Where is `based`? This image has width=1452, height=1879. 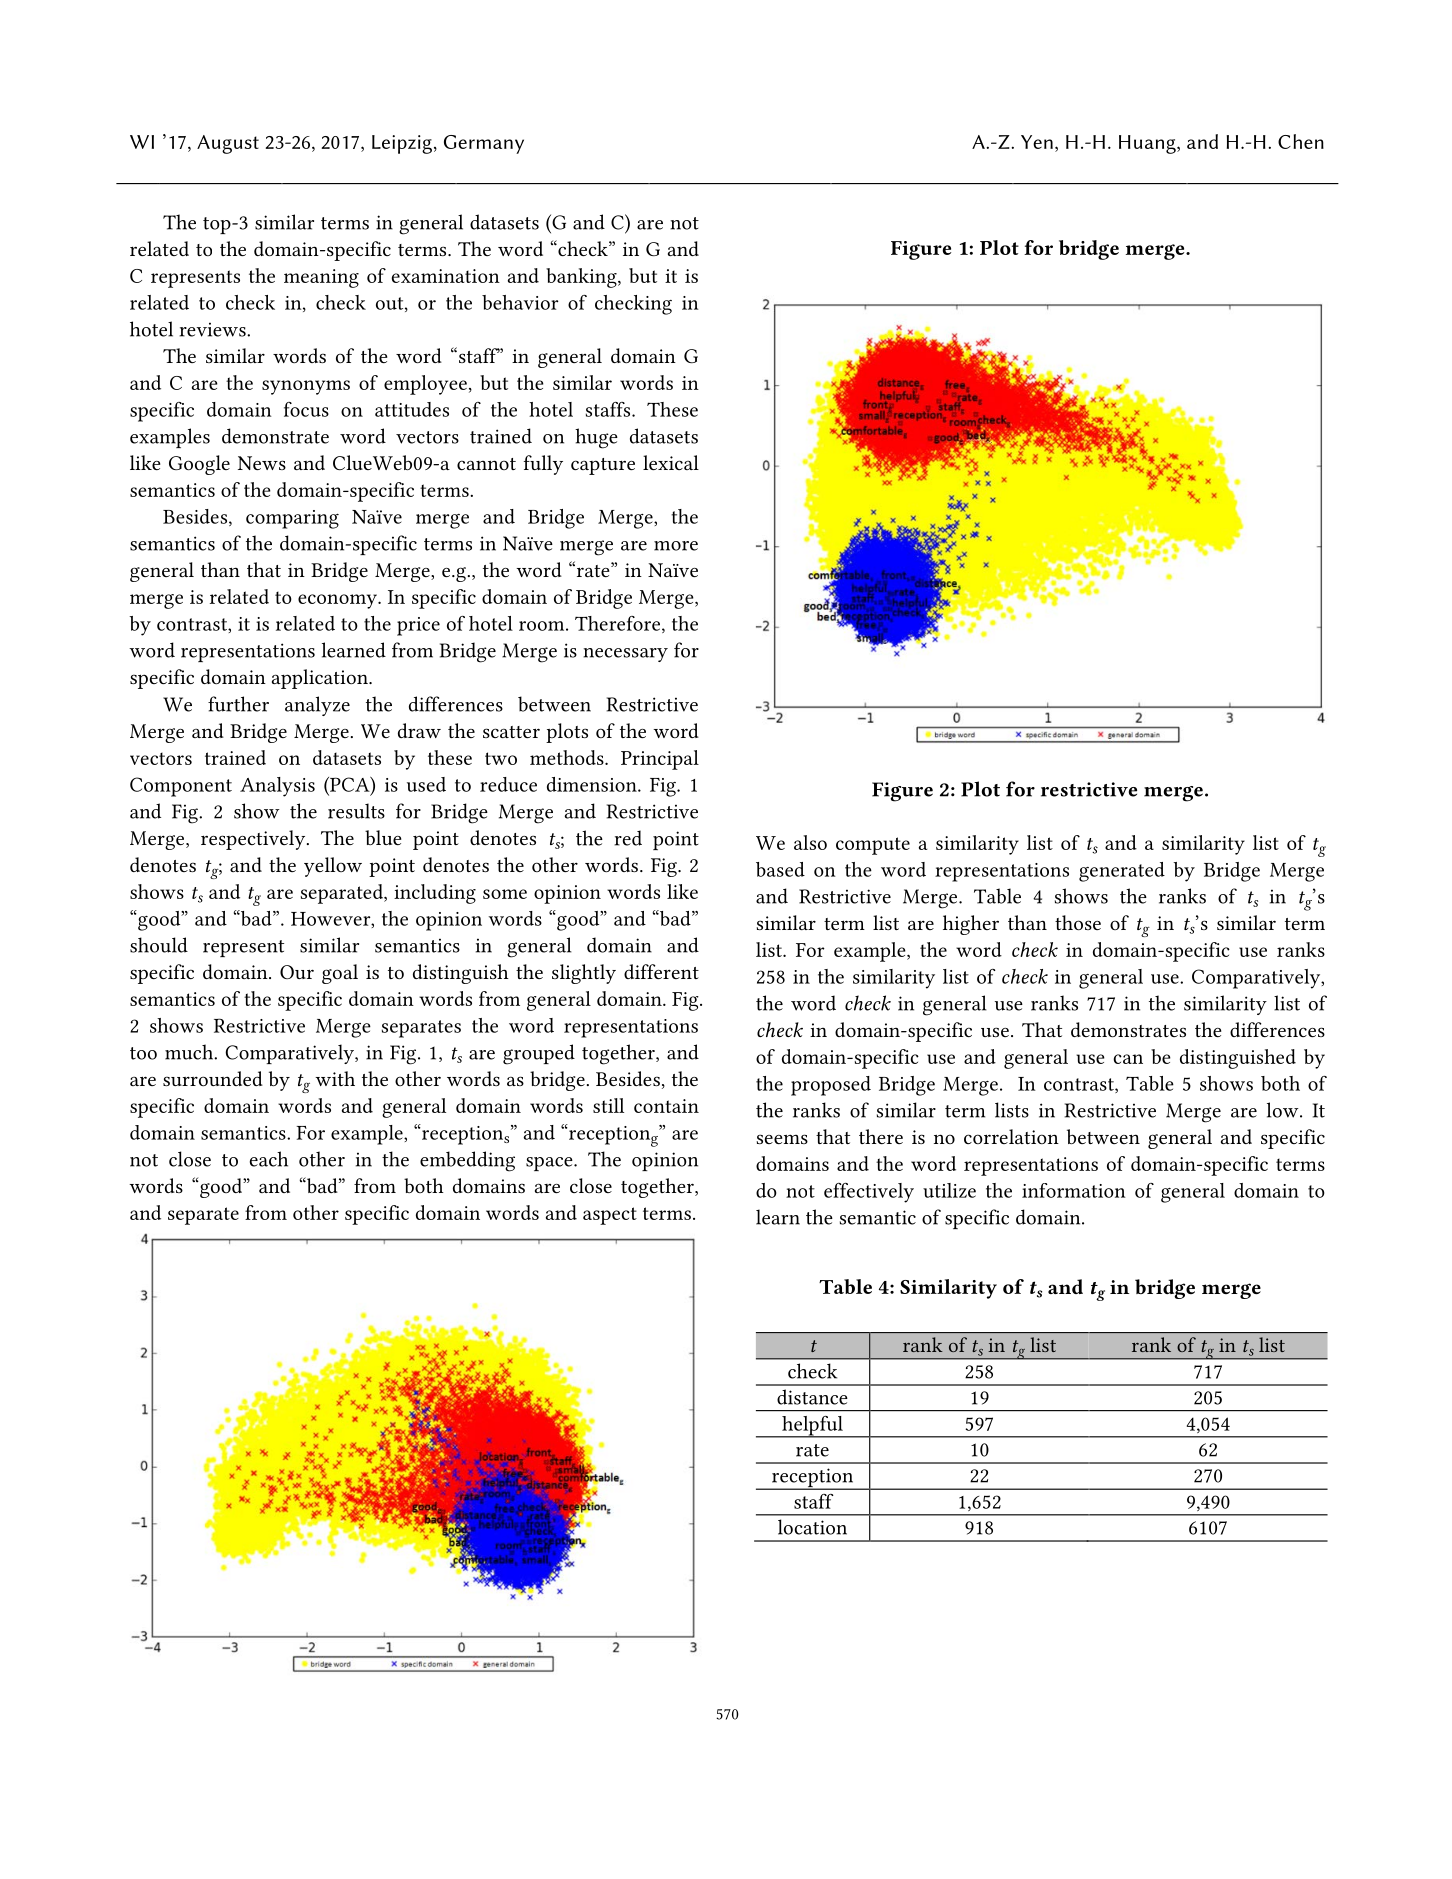 based is located at coordinates (780, 869).
